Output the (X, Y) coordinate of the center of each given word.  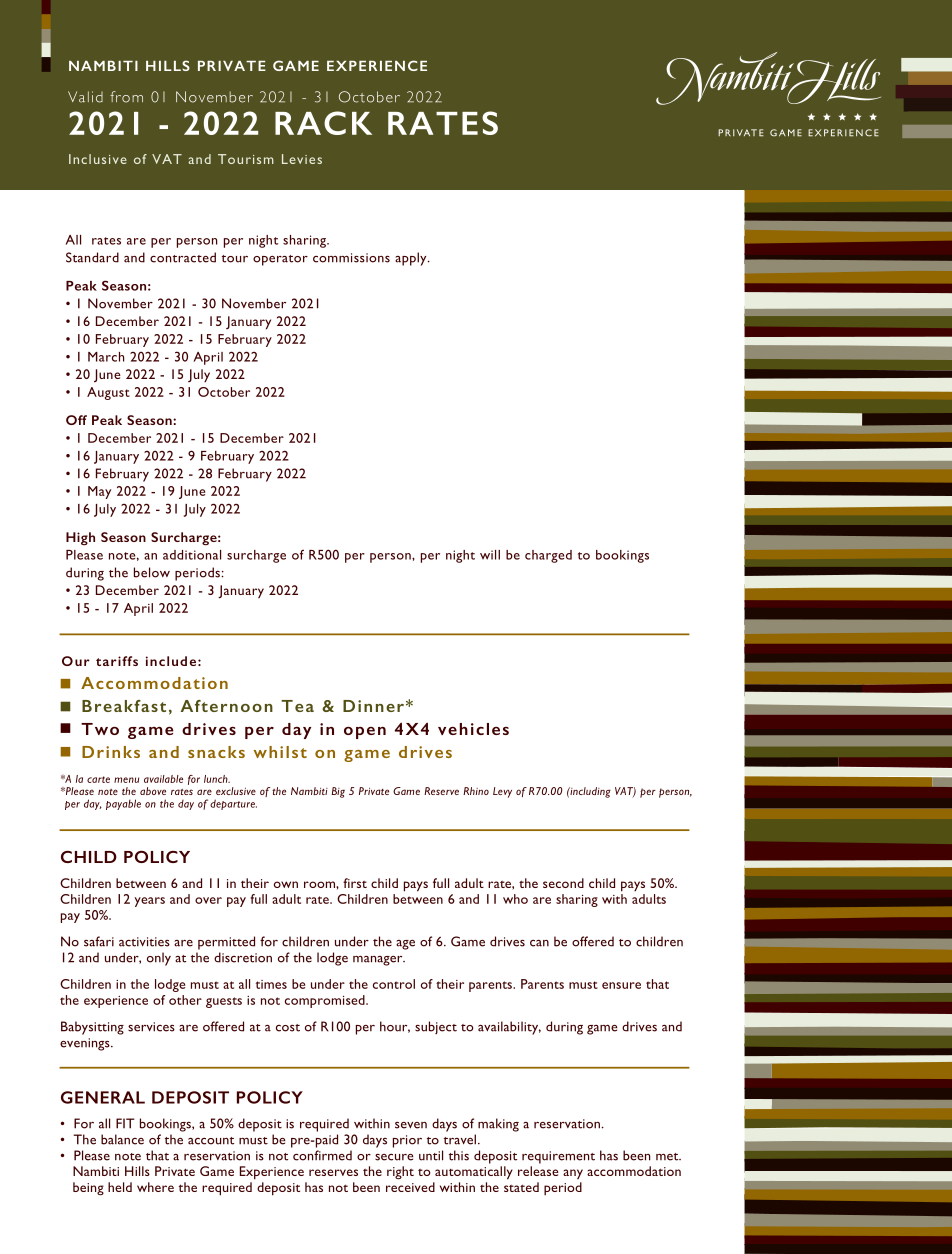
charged (548, 556)
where (155, 1187)
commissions (351, 258)
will (490, 555)
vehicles (473, 729)
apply (412, 259)
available (163, 779)
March (106, 357)
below (152, 572)
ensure (621, 985)
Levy (502, 792)
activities (144, 942)
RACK (323, 123)
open (365, 733)
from (126, 97)
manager (379, 961)
